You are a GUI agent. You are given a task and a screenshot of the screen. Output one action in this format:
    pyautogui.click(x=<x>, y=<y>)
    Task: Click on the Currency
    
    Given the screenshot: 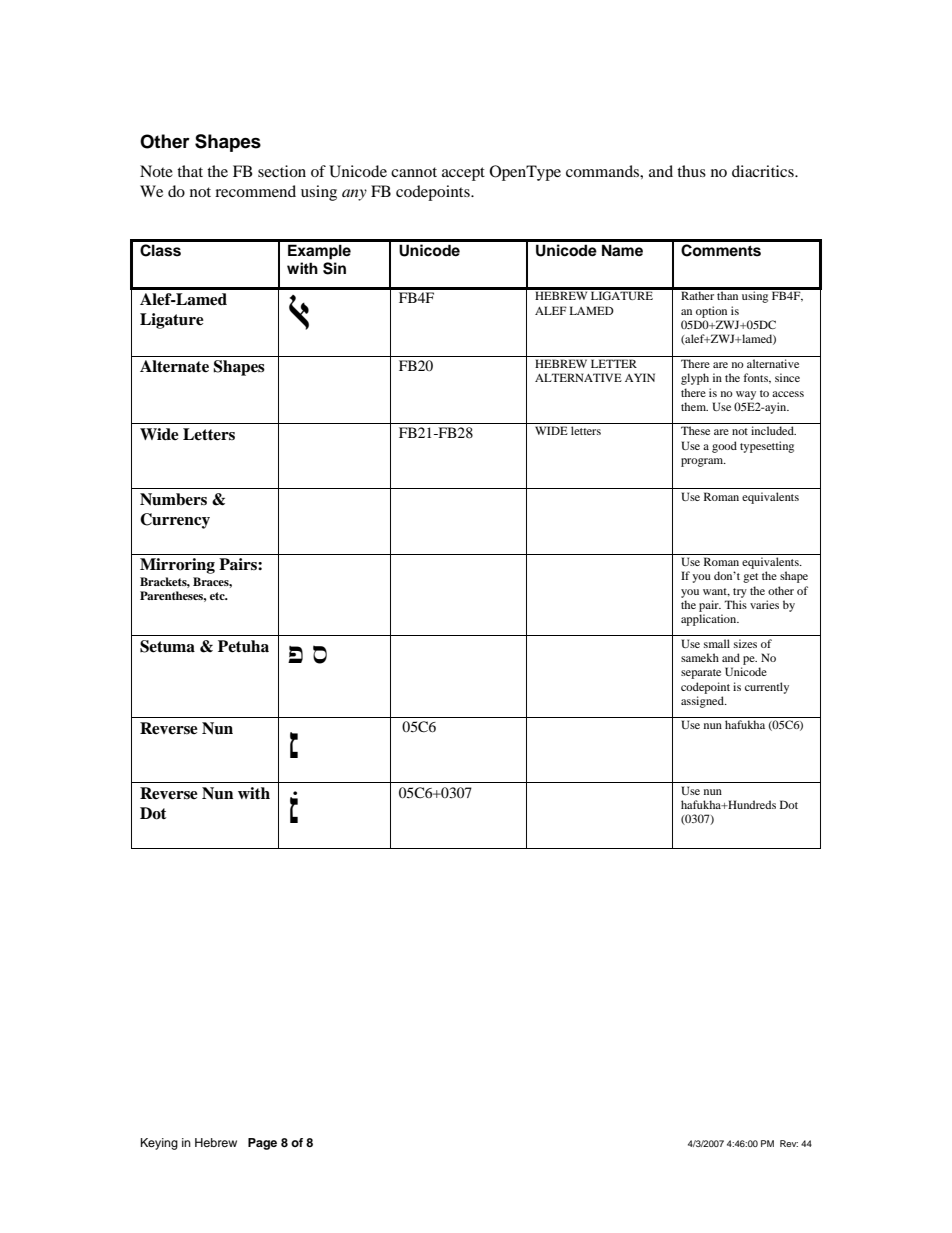 What is the action you would take?
    pyautogui.click(x=175, y=521)
